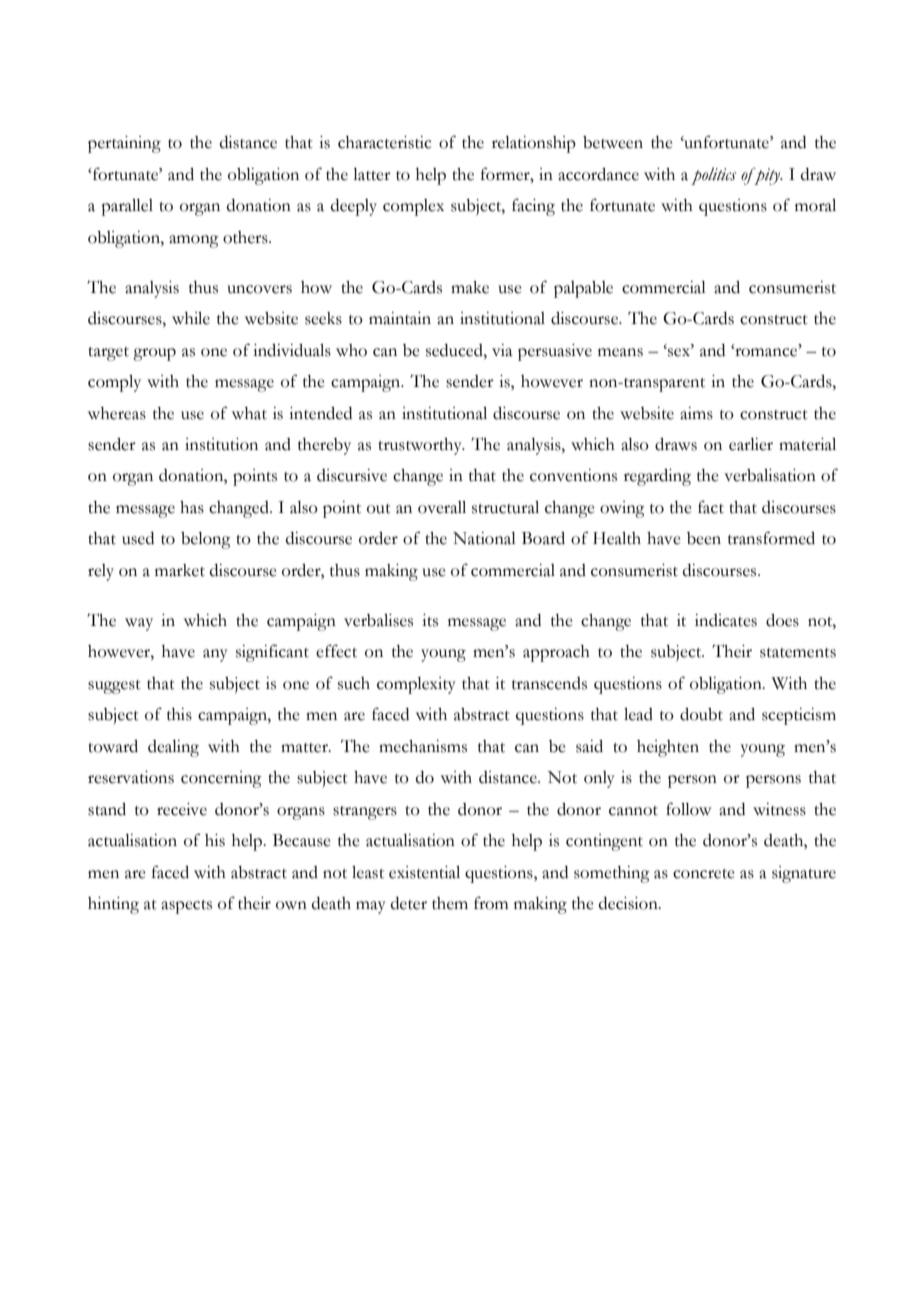  Describe the element at coordinates (696, 413) in the screenshot. I see `aims` at that location.
